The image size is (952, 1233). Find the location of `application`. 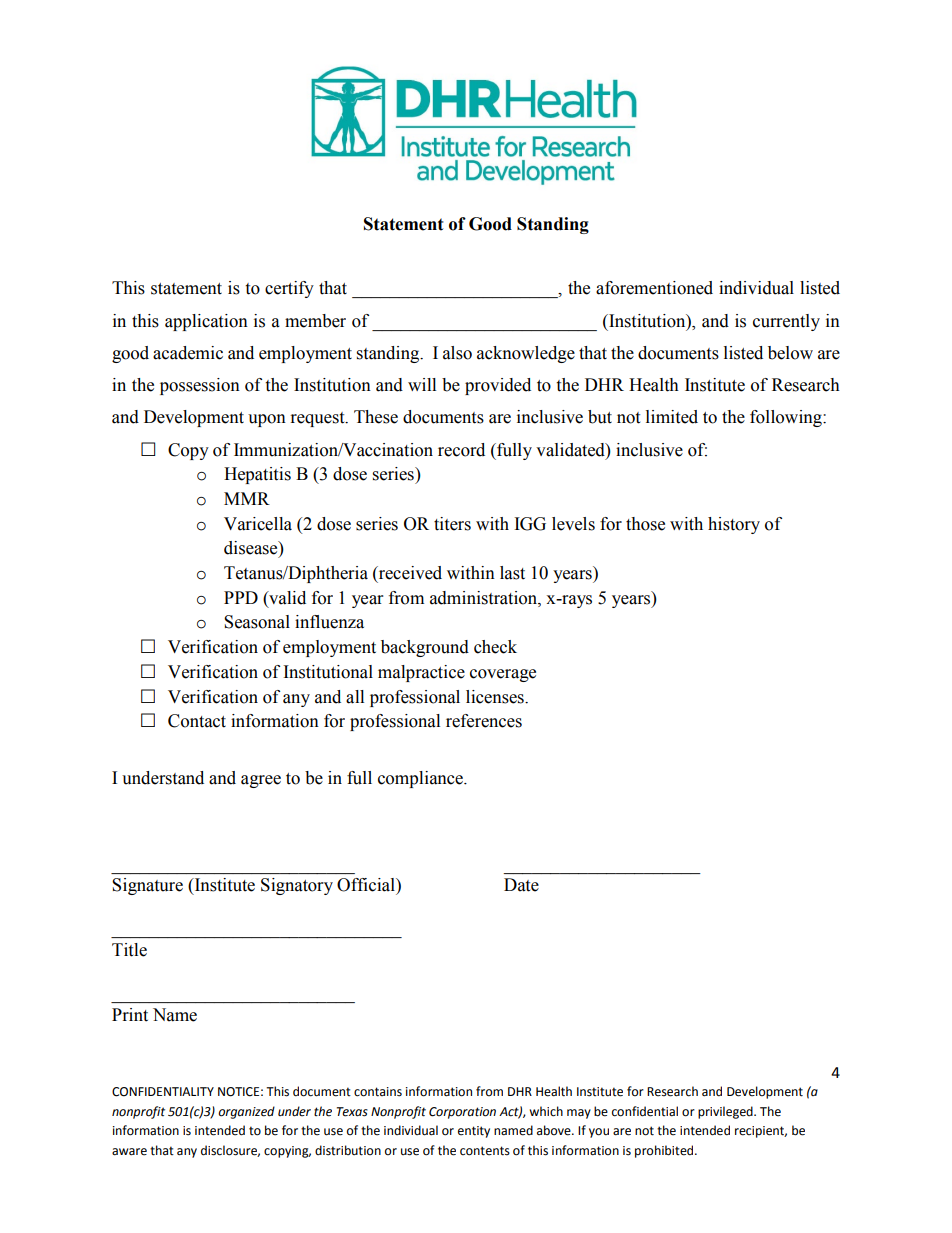

application is located at coordinates (206, 322).
